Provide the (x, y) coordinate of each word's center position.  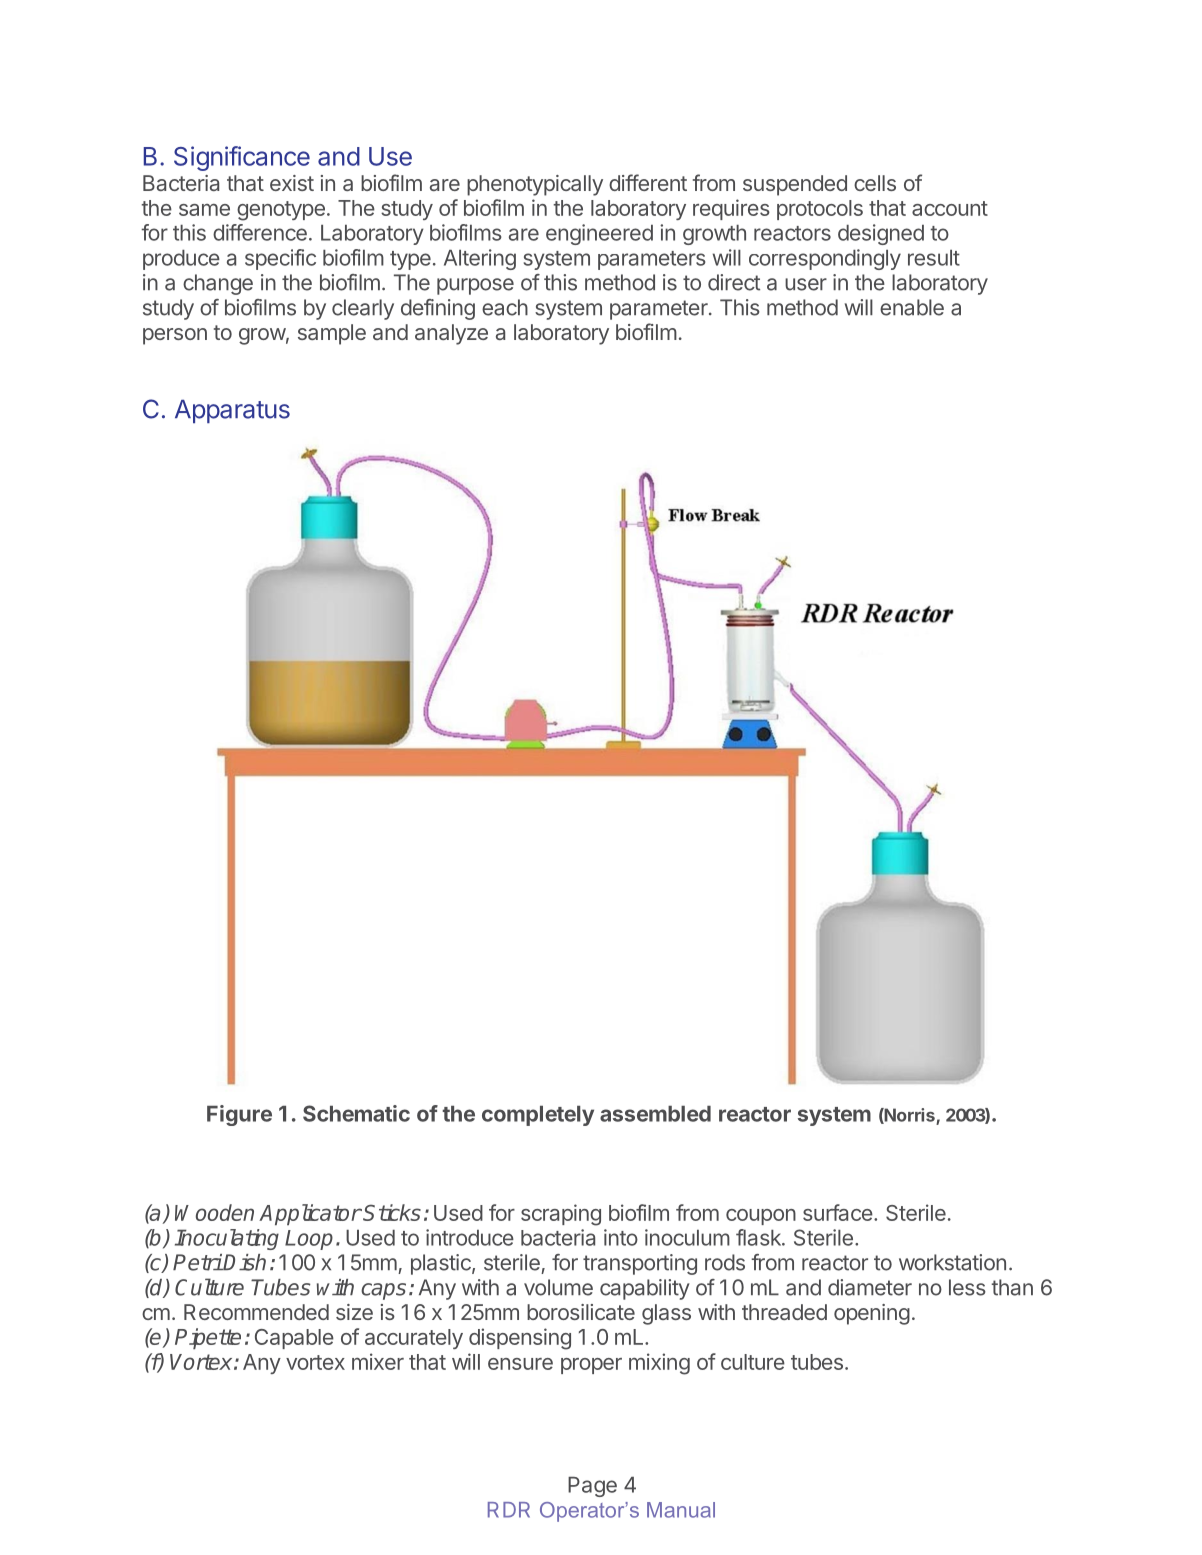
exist (292, 183)
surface (838, 1212)
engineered (599, 234)
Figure (239, 1115)
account (950, 208)
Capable (294, 1339)
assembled (655, 1114)
